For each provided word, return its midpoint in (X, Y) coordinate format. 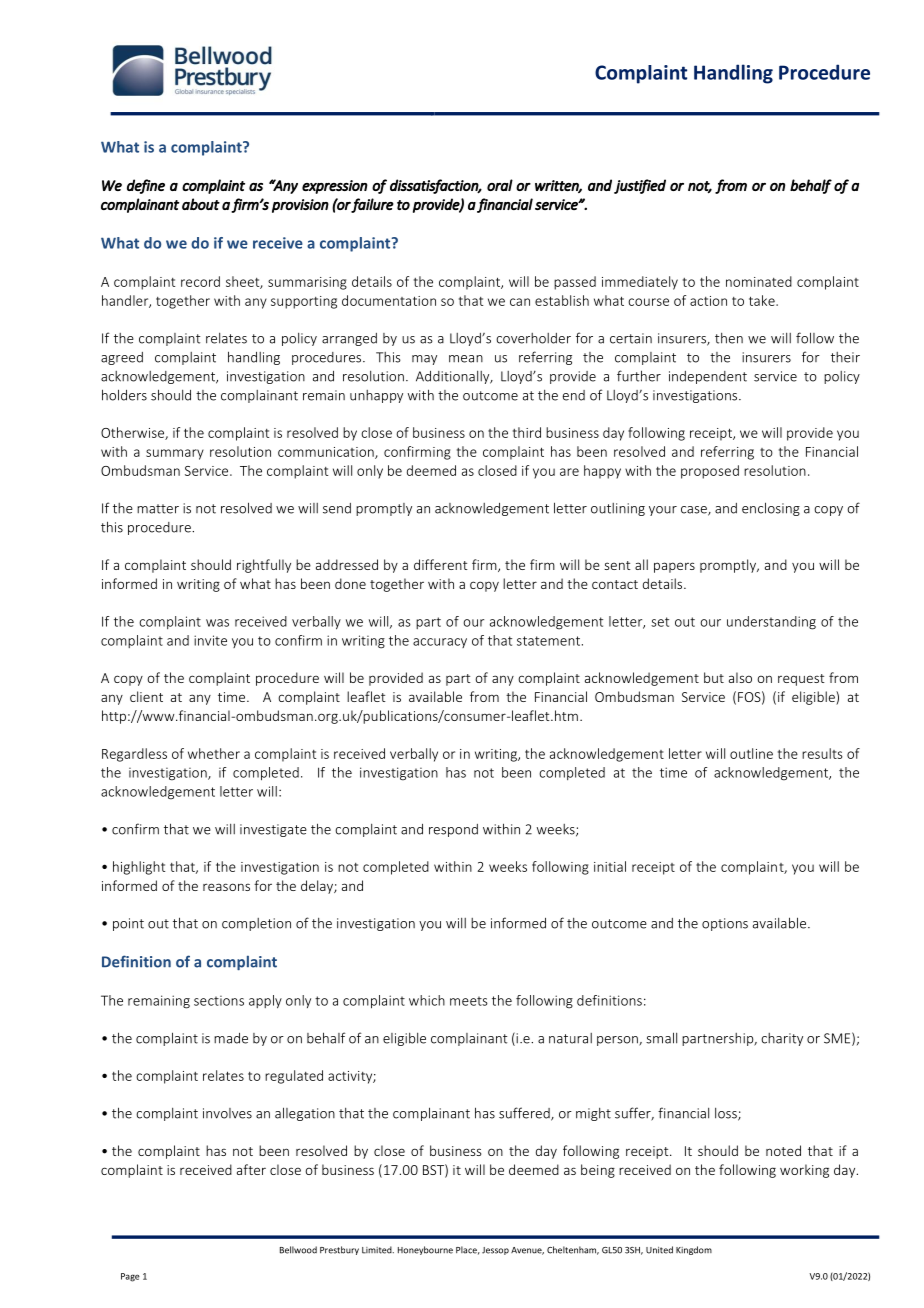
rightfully (264, 566)
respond (453, 830)
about (201, 204)
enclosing (771, 509)
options (725, 924)
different (441, 564)
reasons (226, 887)
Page (130, 1277)
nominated (759, 281)
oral (500, 185)
